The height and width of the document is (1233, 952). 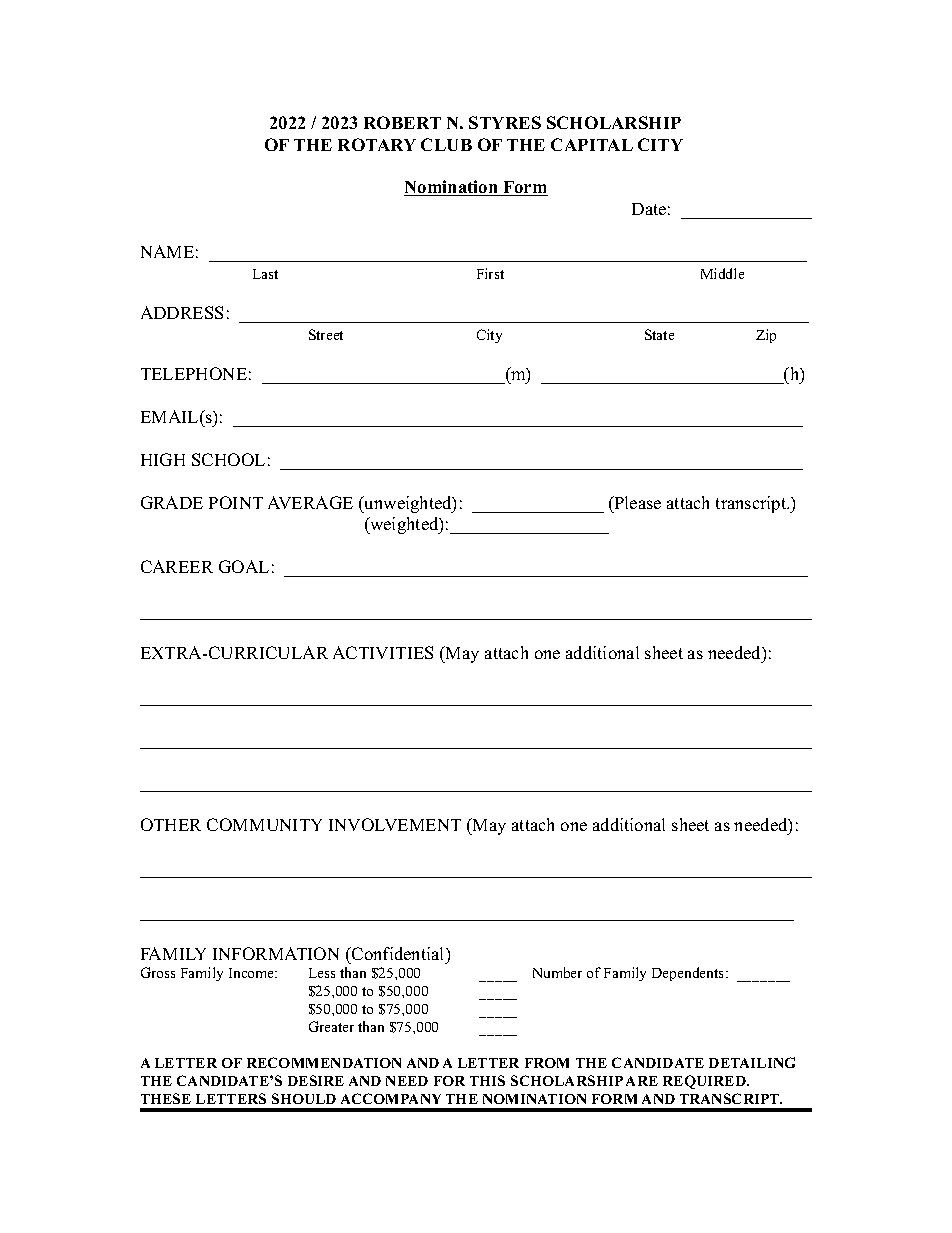 I want to click on ACTIVITIES, so click(x=383, y=652).
